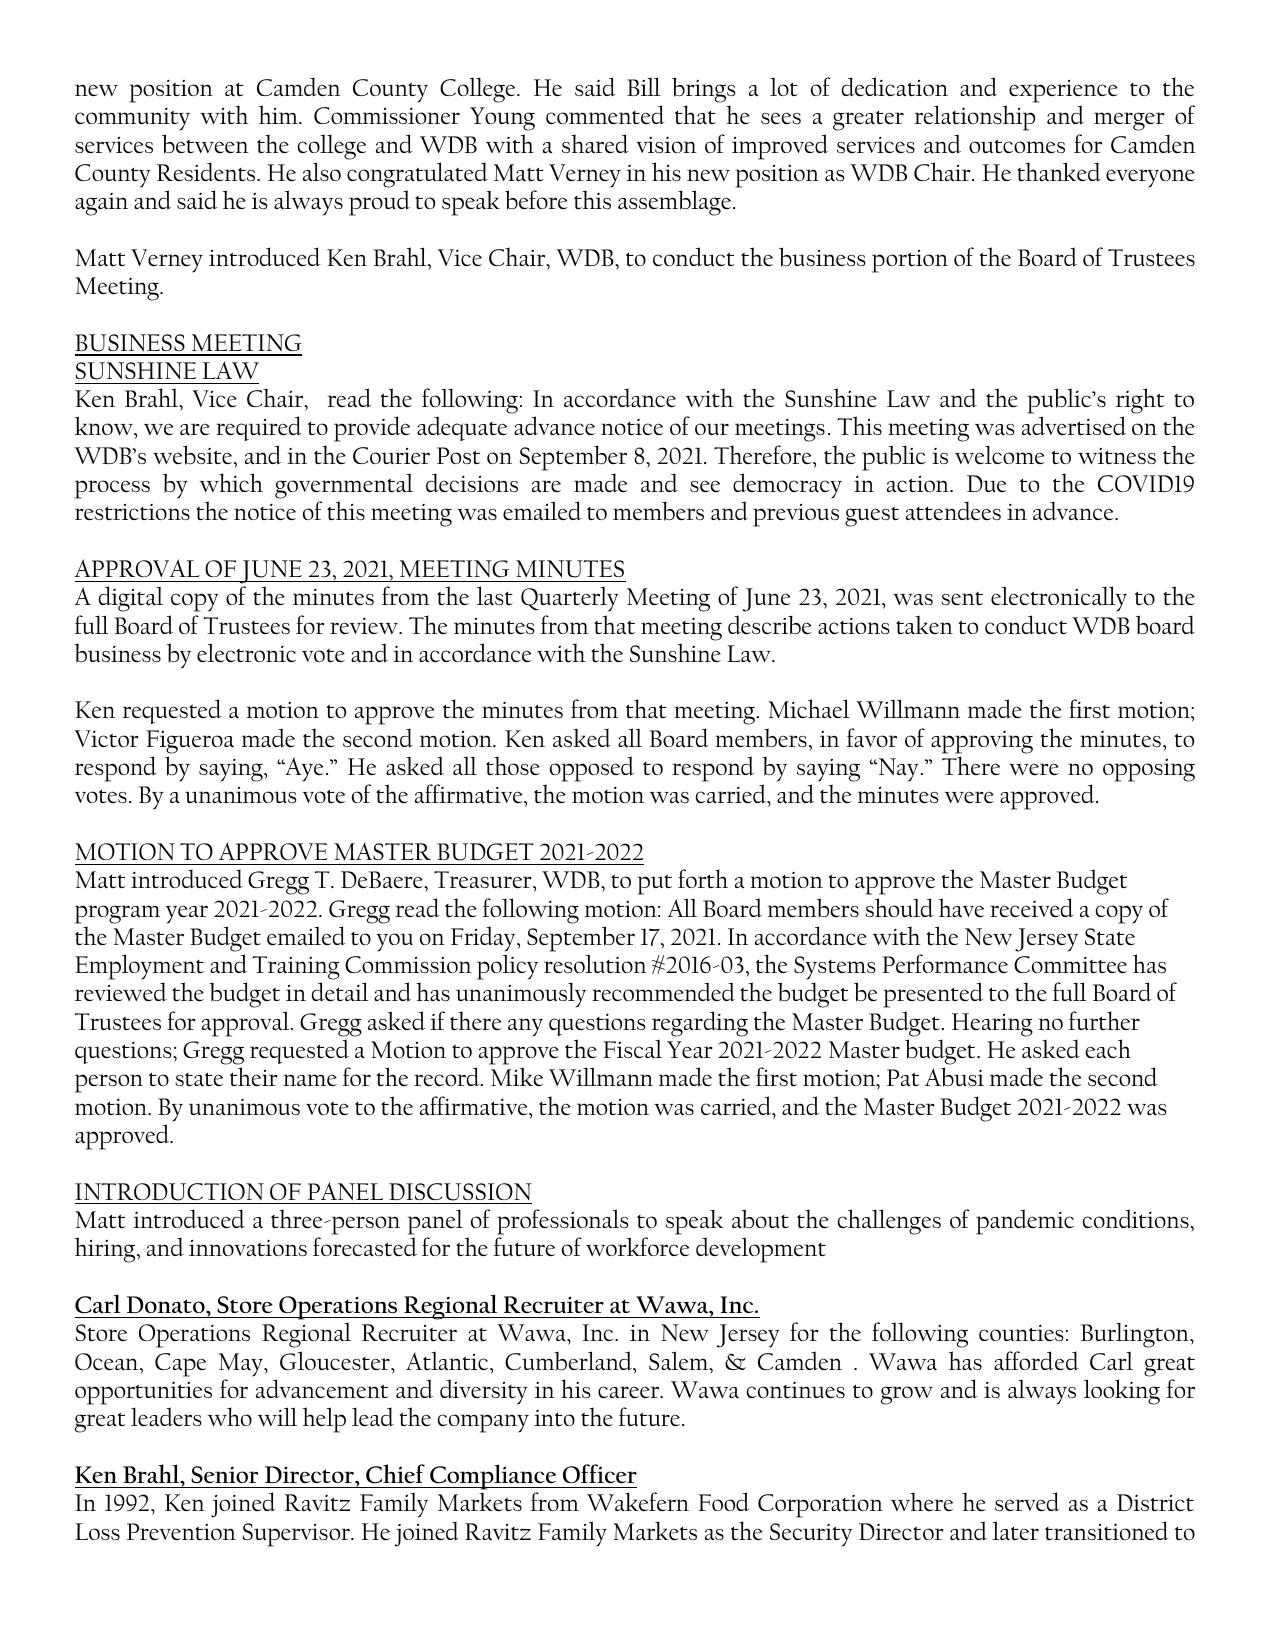  What do you see at coordinates (231, 482) in the image?
I see `which` at bounding box center [231, 482].
